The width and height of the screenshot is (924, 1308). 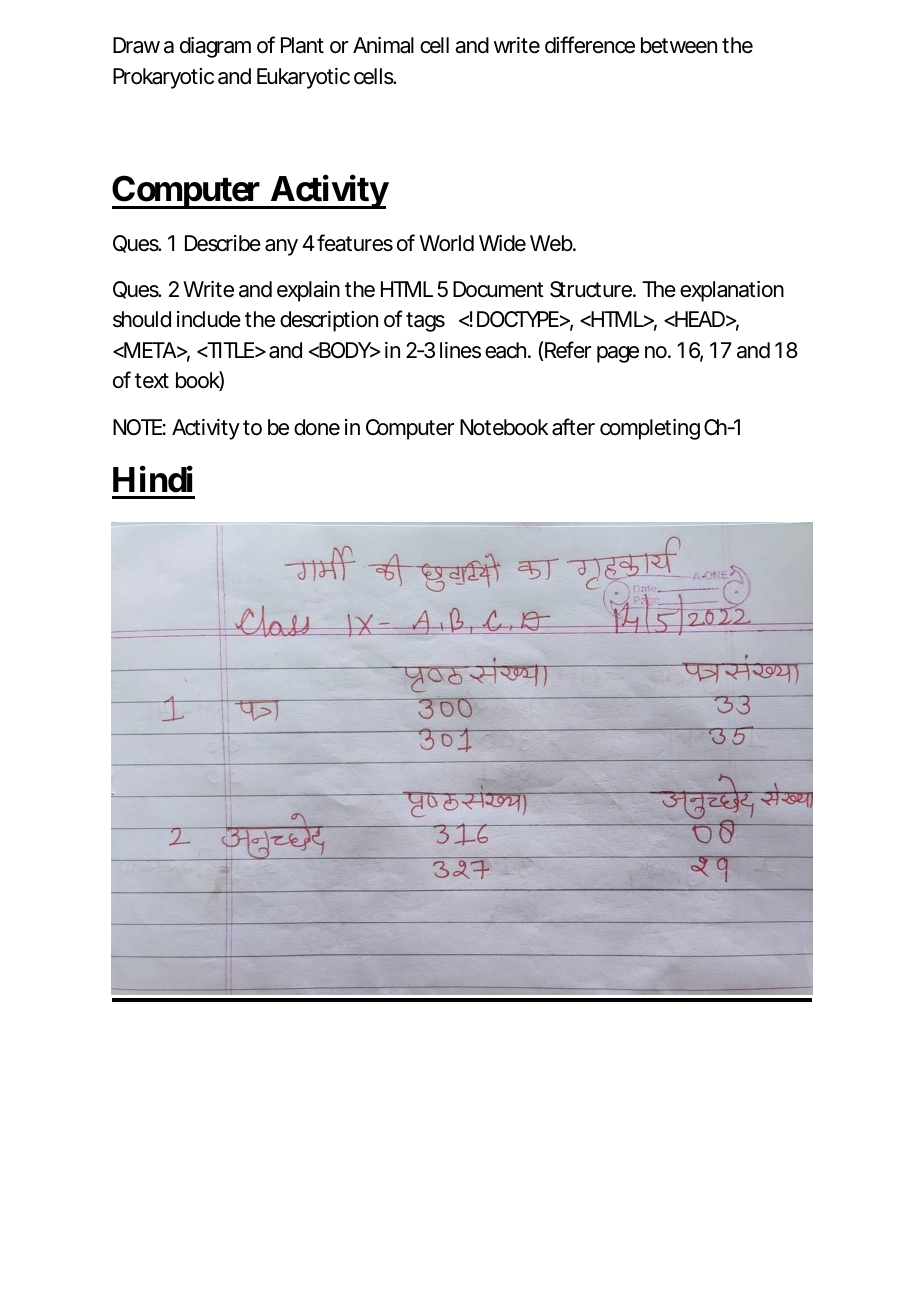 I want to click on between, so click(x=679, y=45).
